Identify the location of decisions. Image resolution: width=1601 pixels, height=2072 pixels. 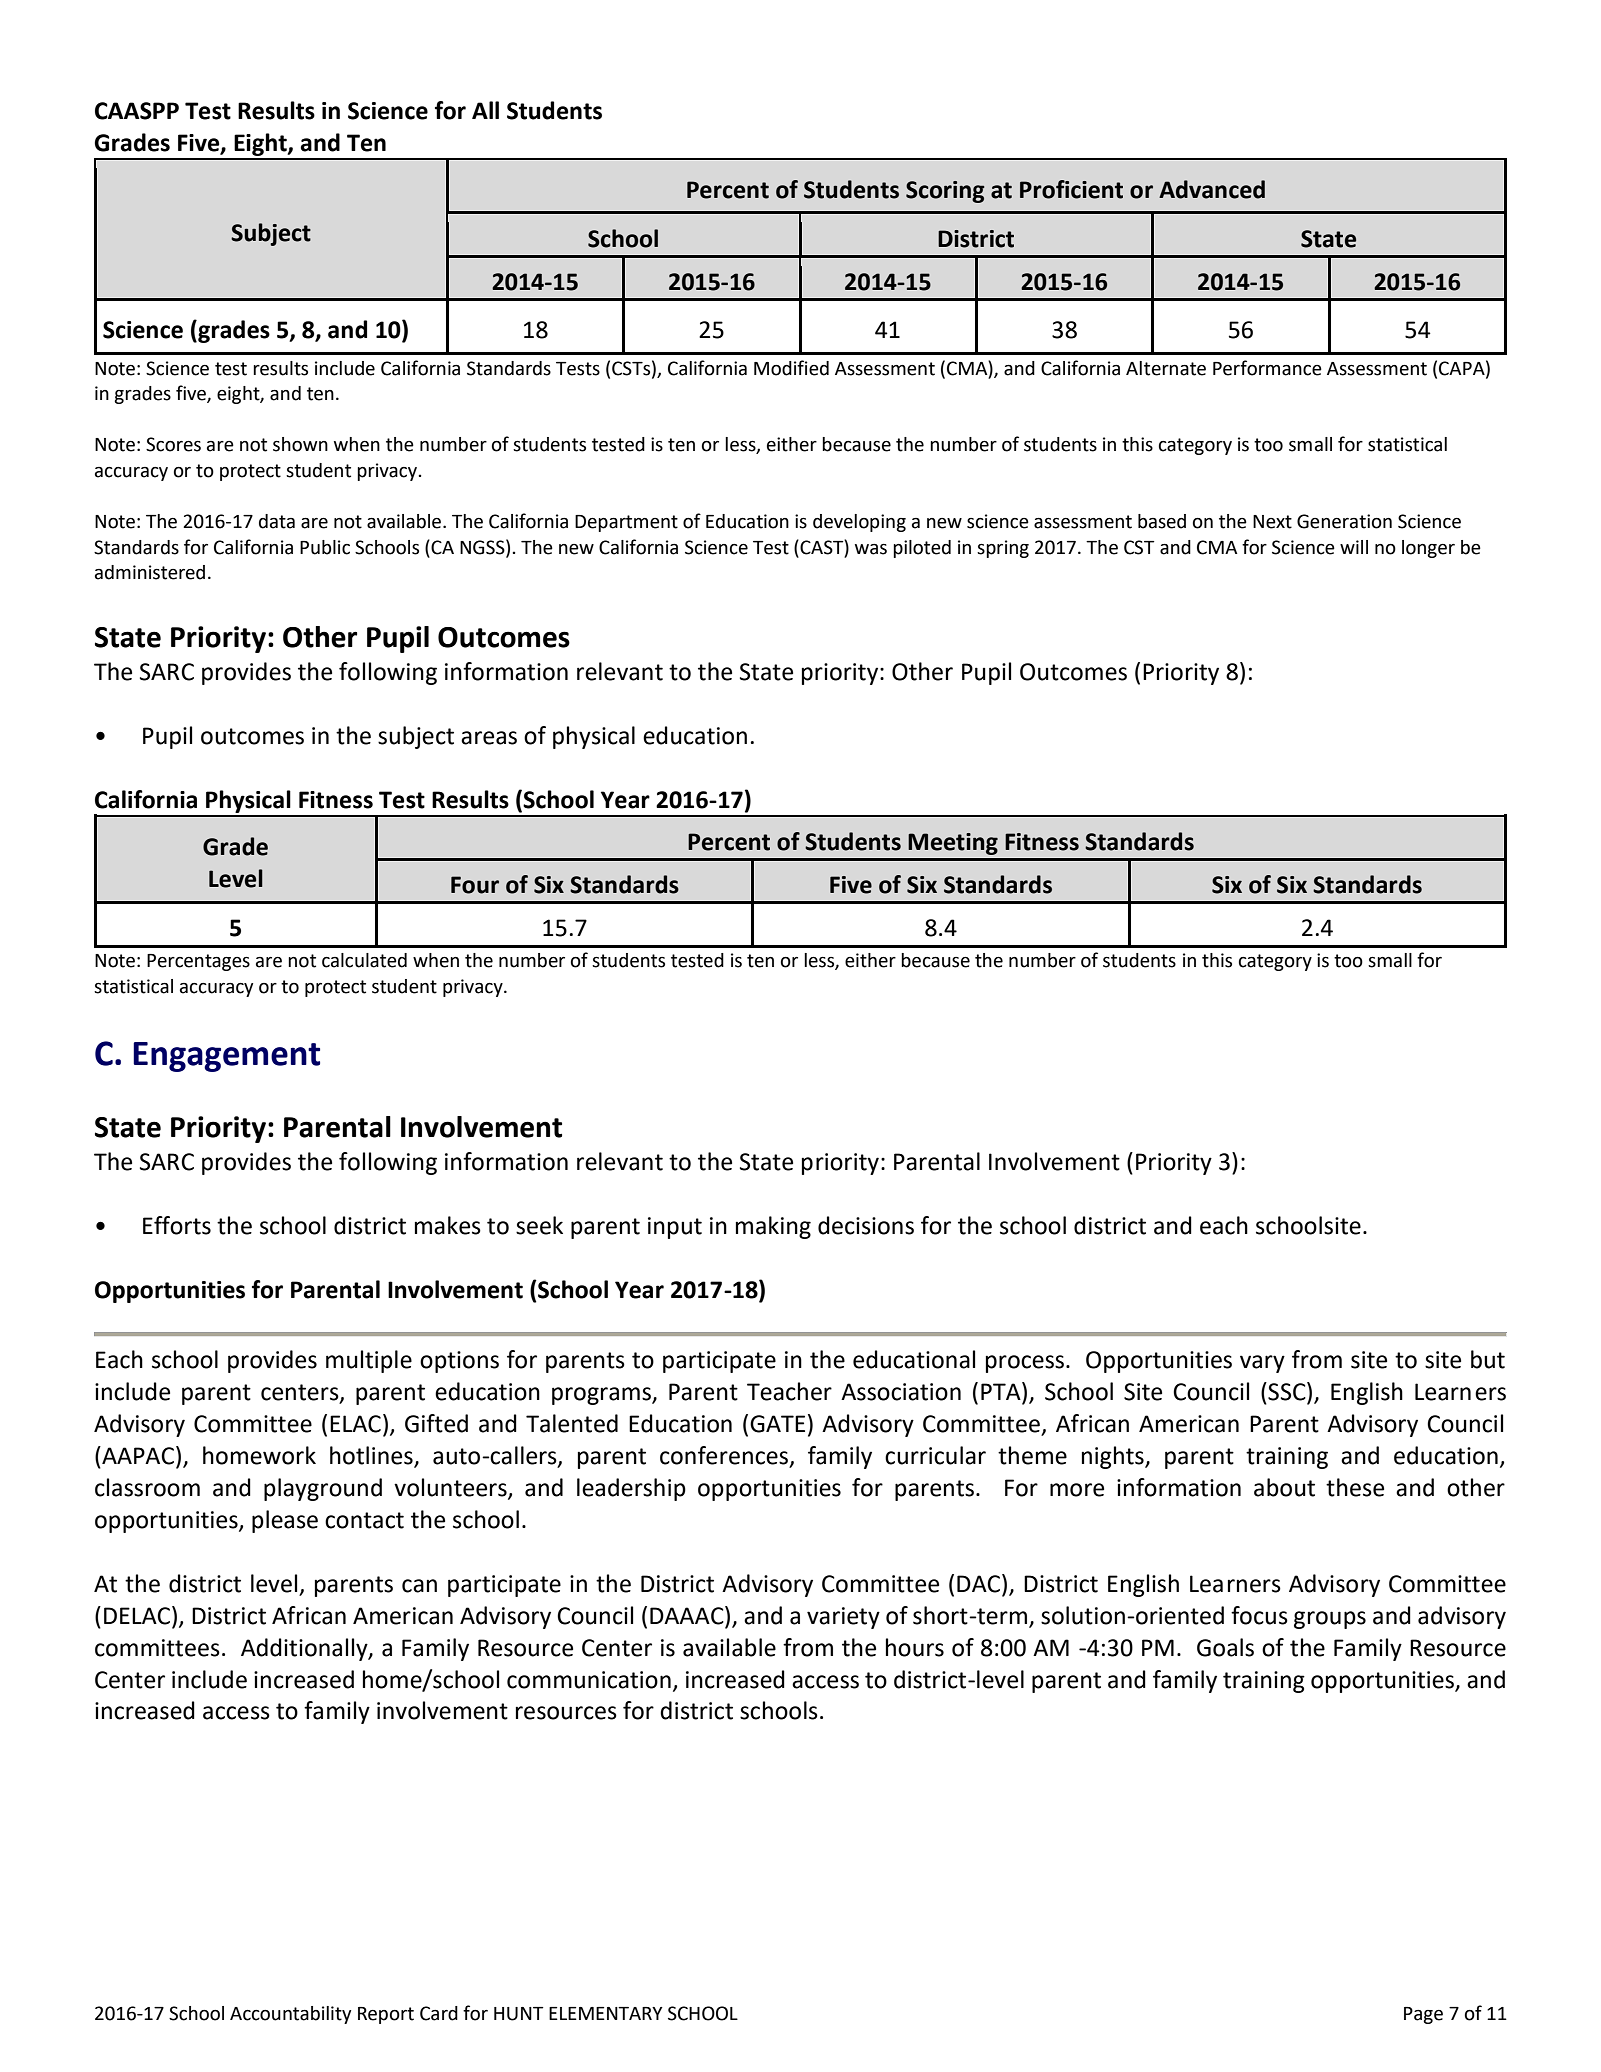
(866, 1225).
